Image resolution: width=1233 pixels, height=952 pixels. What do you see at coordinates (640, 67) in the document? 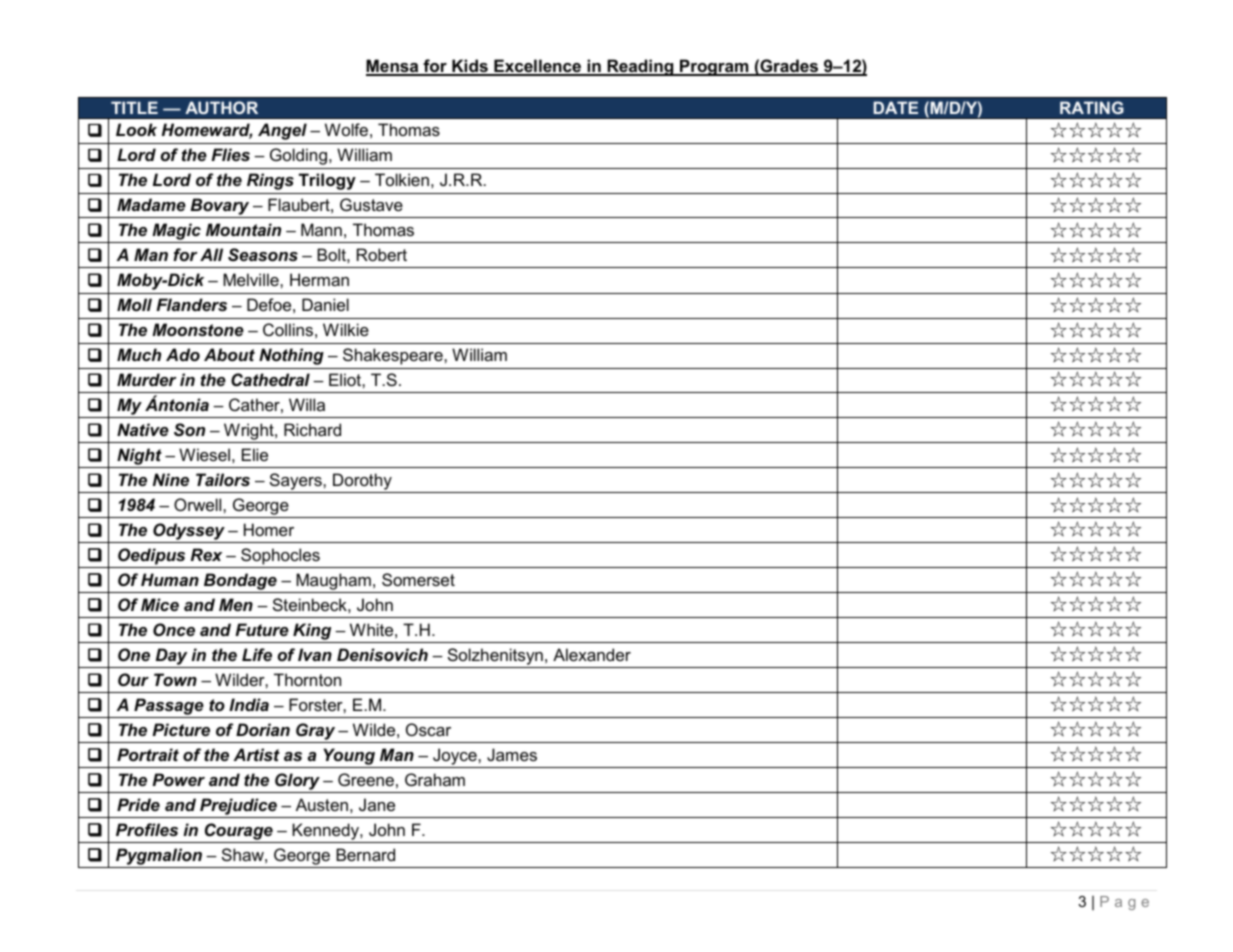
I see `Reading` at bounding box center [640, 67].
